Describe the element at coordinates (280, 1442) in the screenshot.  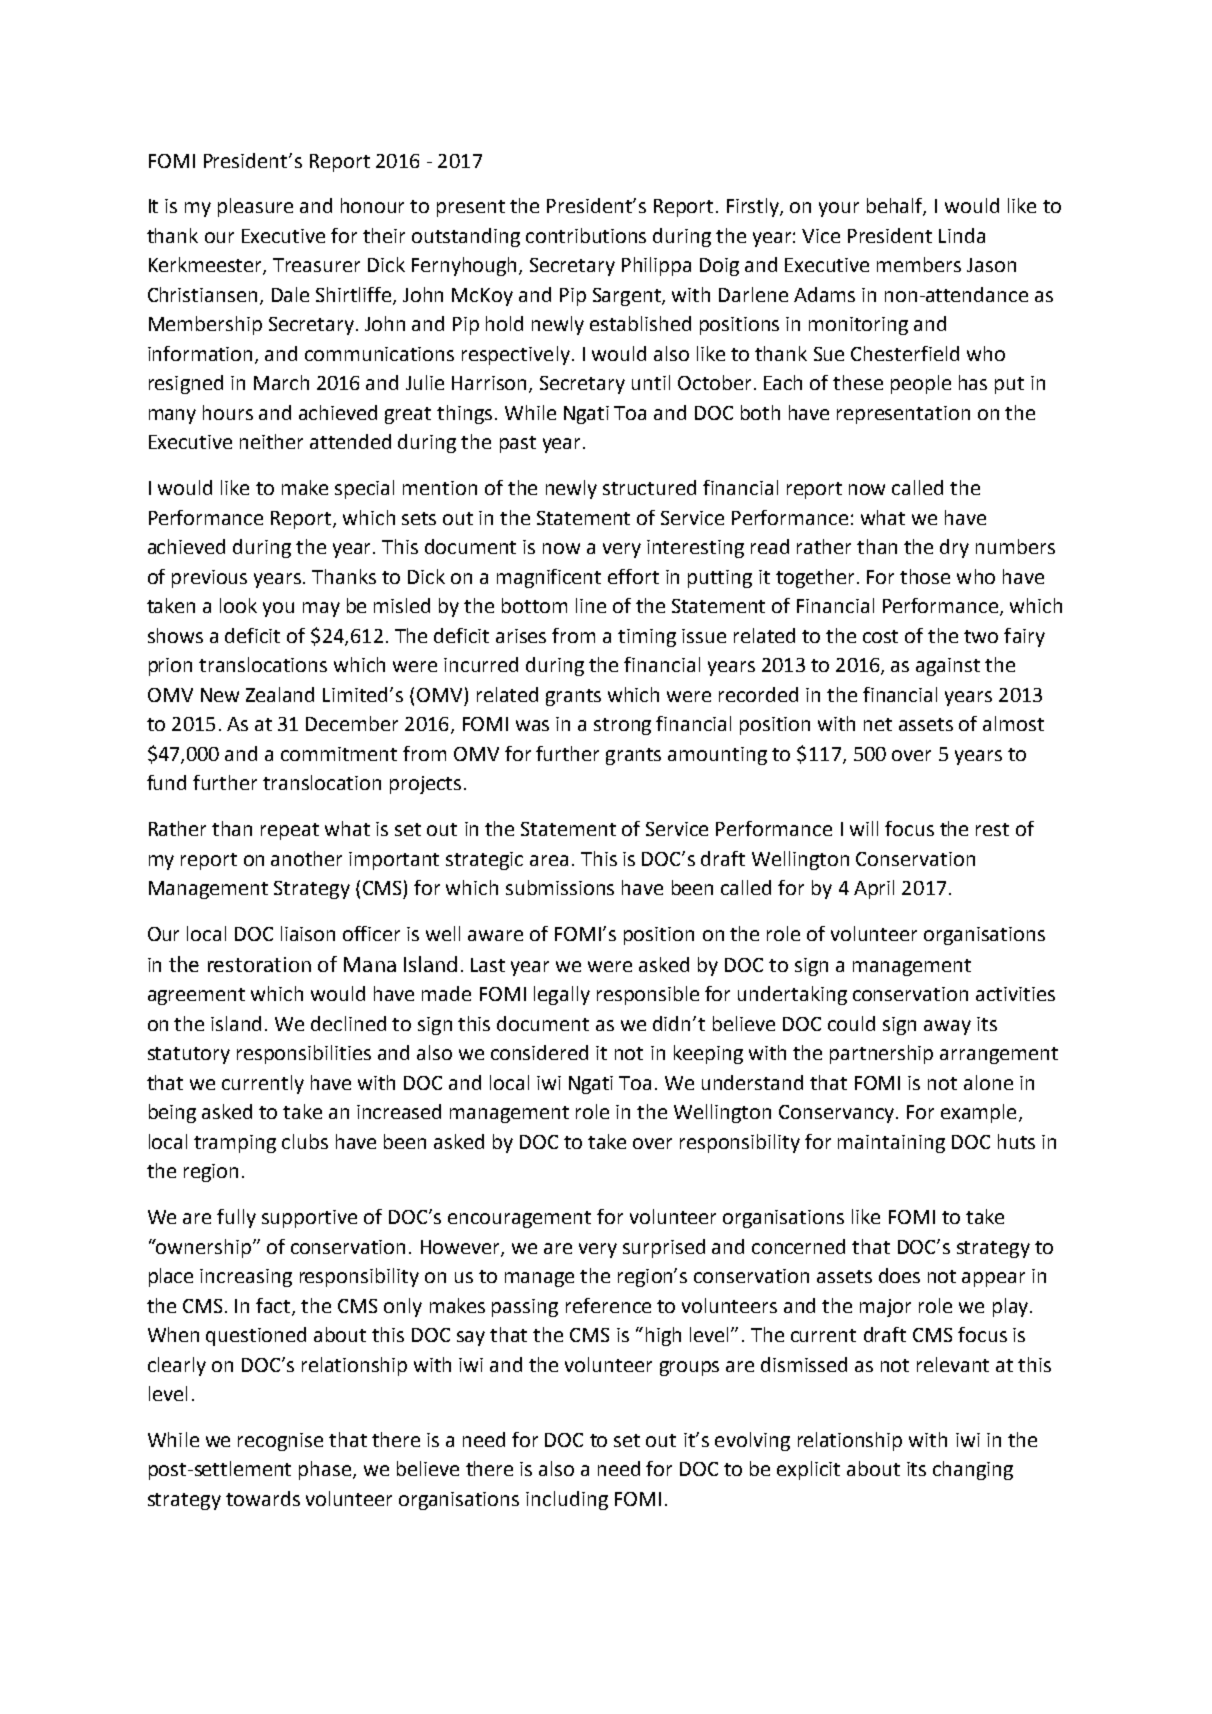
I see `recognise` at that location.
